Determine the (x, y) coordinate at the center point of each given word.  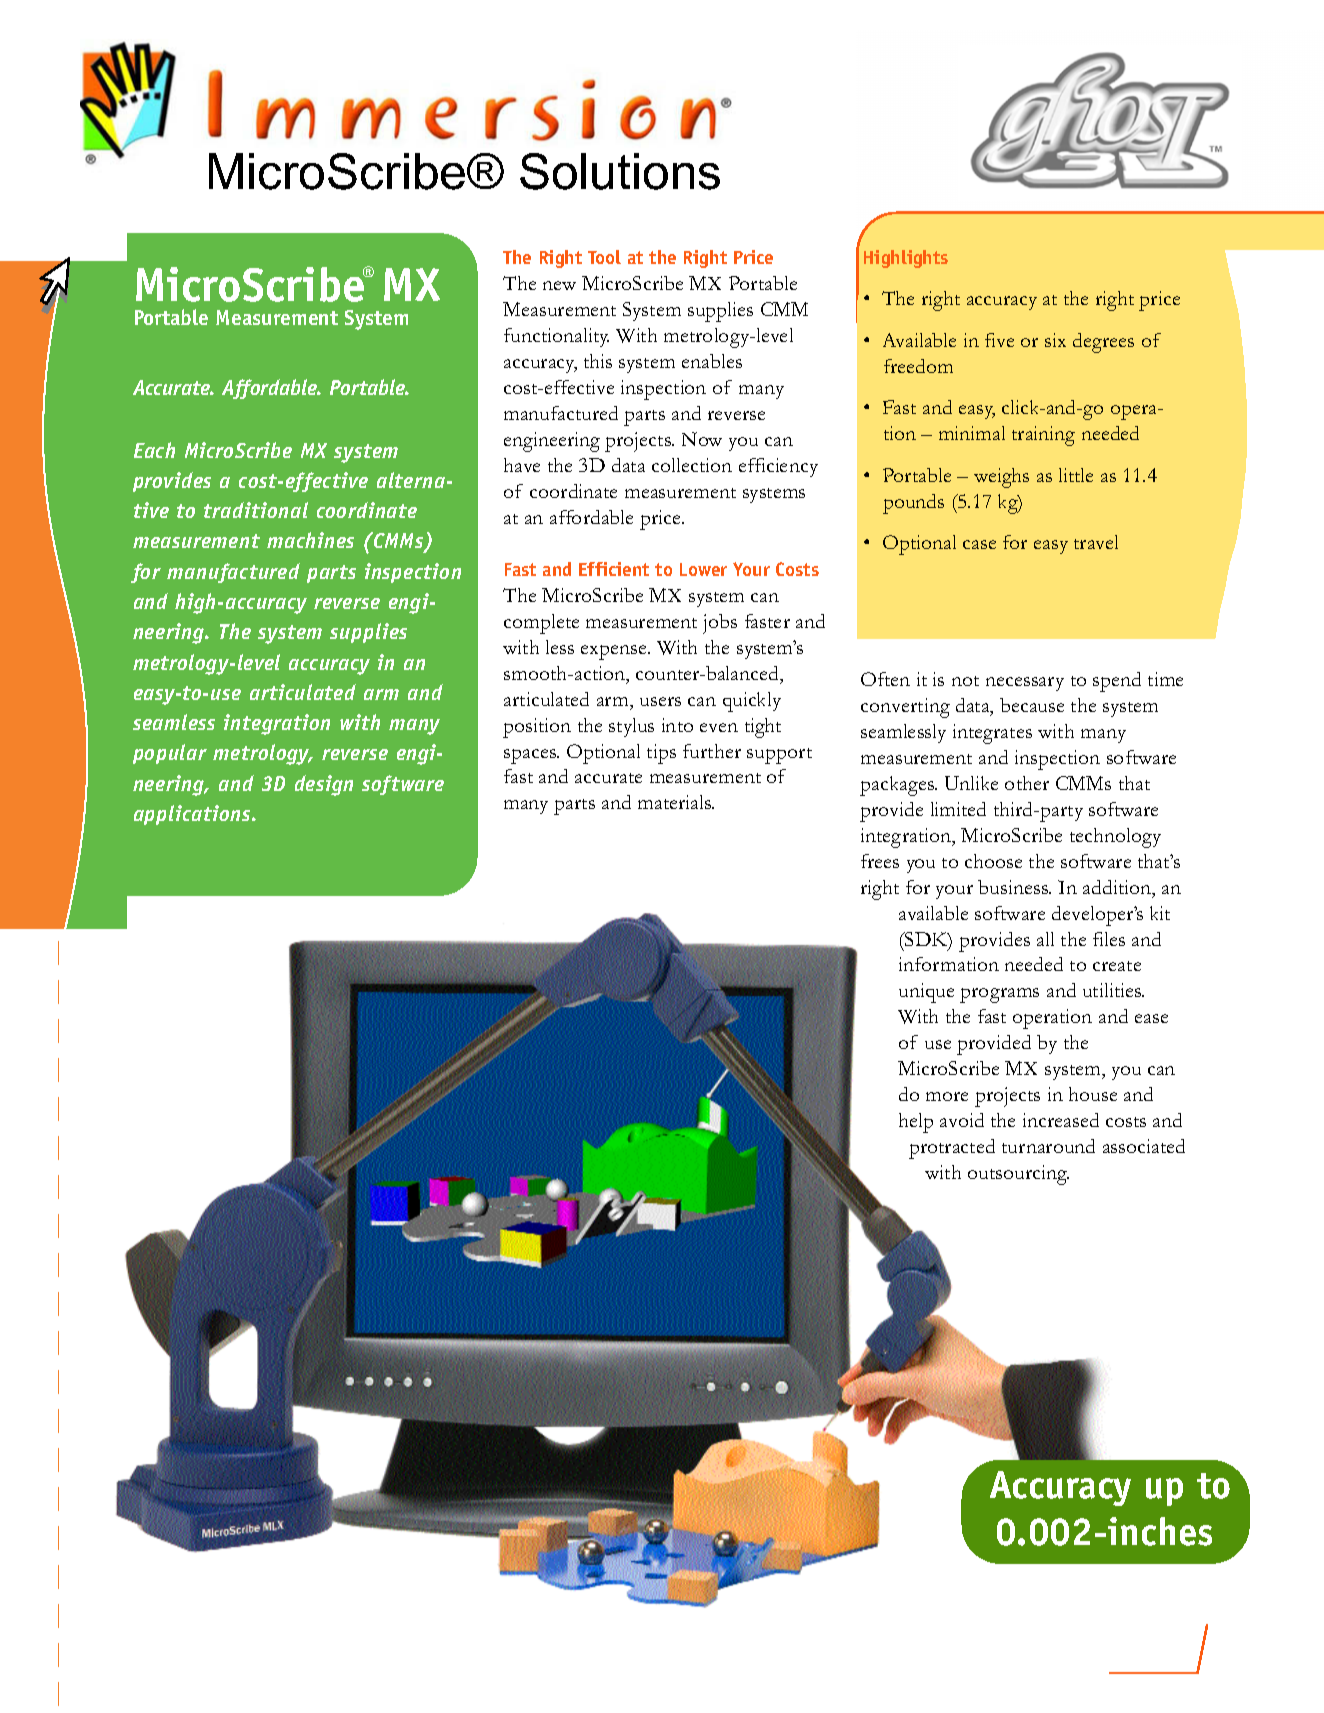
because (1032, 705)
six (1055, 340)
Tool (604, 257)
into (677, 725)
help (916, 1123)
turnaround (1048, 1146)
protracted (952, 1149)
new (559, 285)
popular (170, 754)
